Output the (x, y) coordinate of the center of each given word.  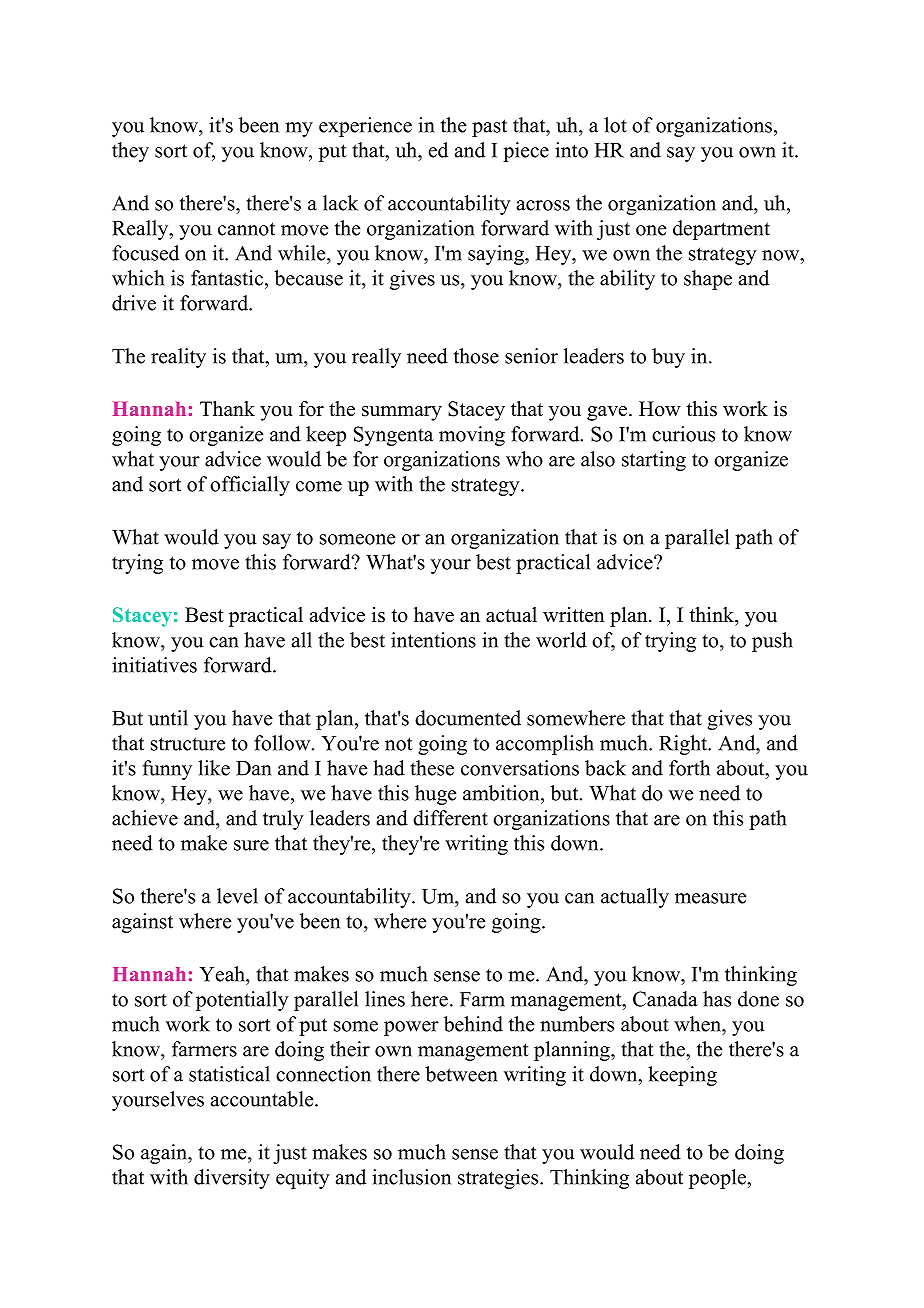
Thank (227, 408)
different (450, 818)
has (717, 999)
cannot (246, 229)
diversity (232, 1179)
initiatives (154, 665)
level (237, 896)
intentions (433, 640)
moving (472, 436)
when (698, 1024)
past (489, 128)
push (772, 642)
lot (615, 125)
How (660, 409)
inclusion (411, 1177)
